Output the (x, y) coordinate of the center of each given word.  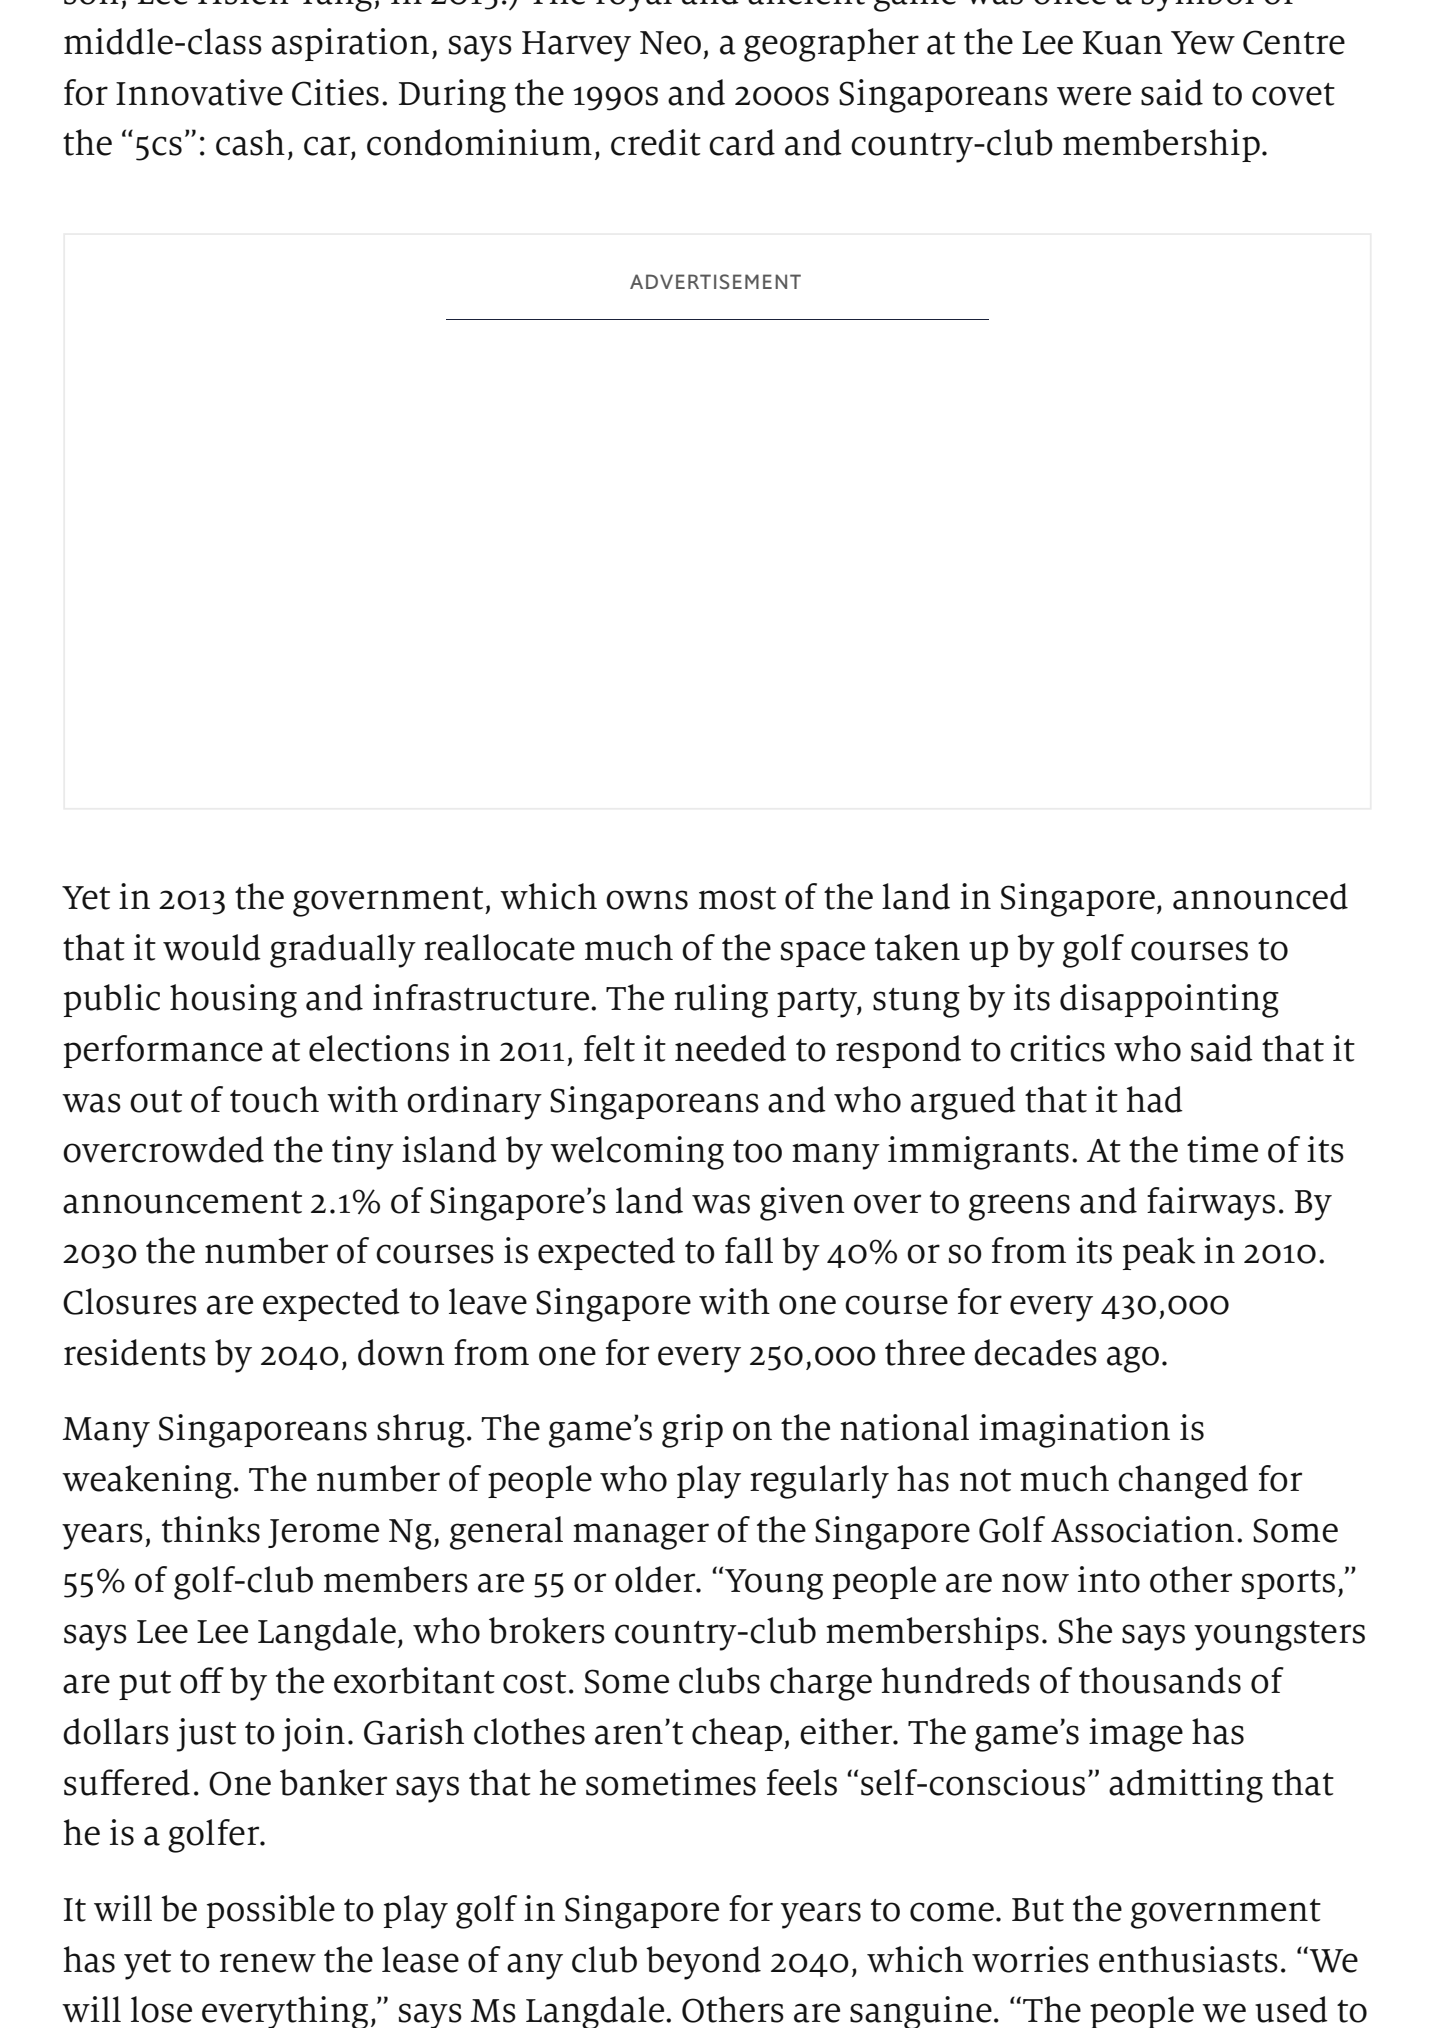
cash (250, 142)
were (1094, 96)
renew (268, 1963)
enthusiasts (1188, 1959)
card (742, 142)
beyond (703, 1963)
